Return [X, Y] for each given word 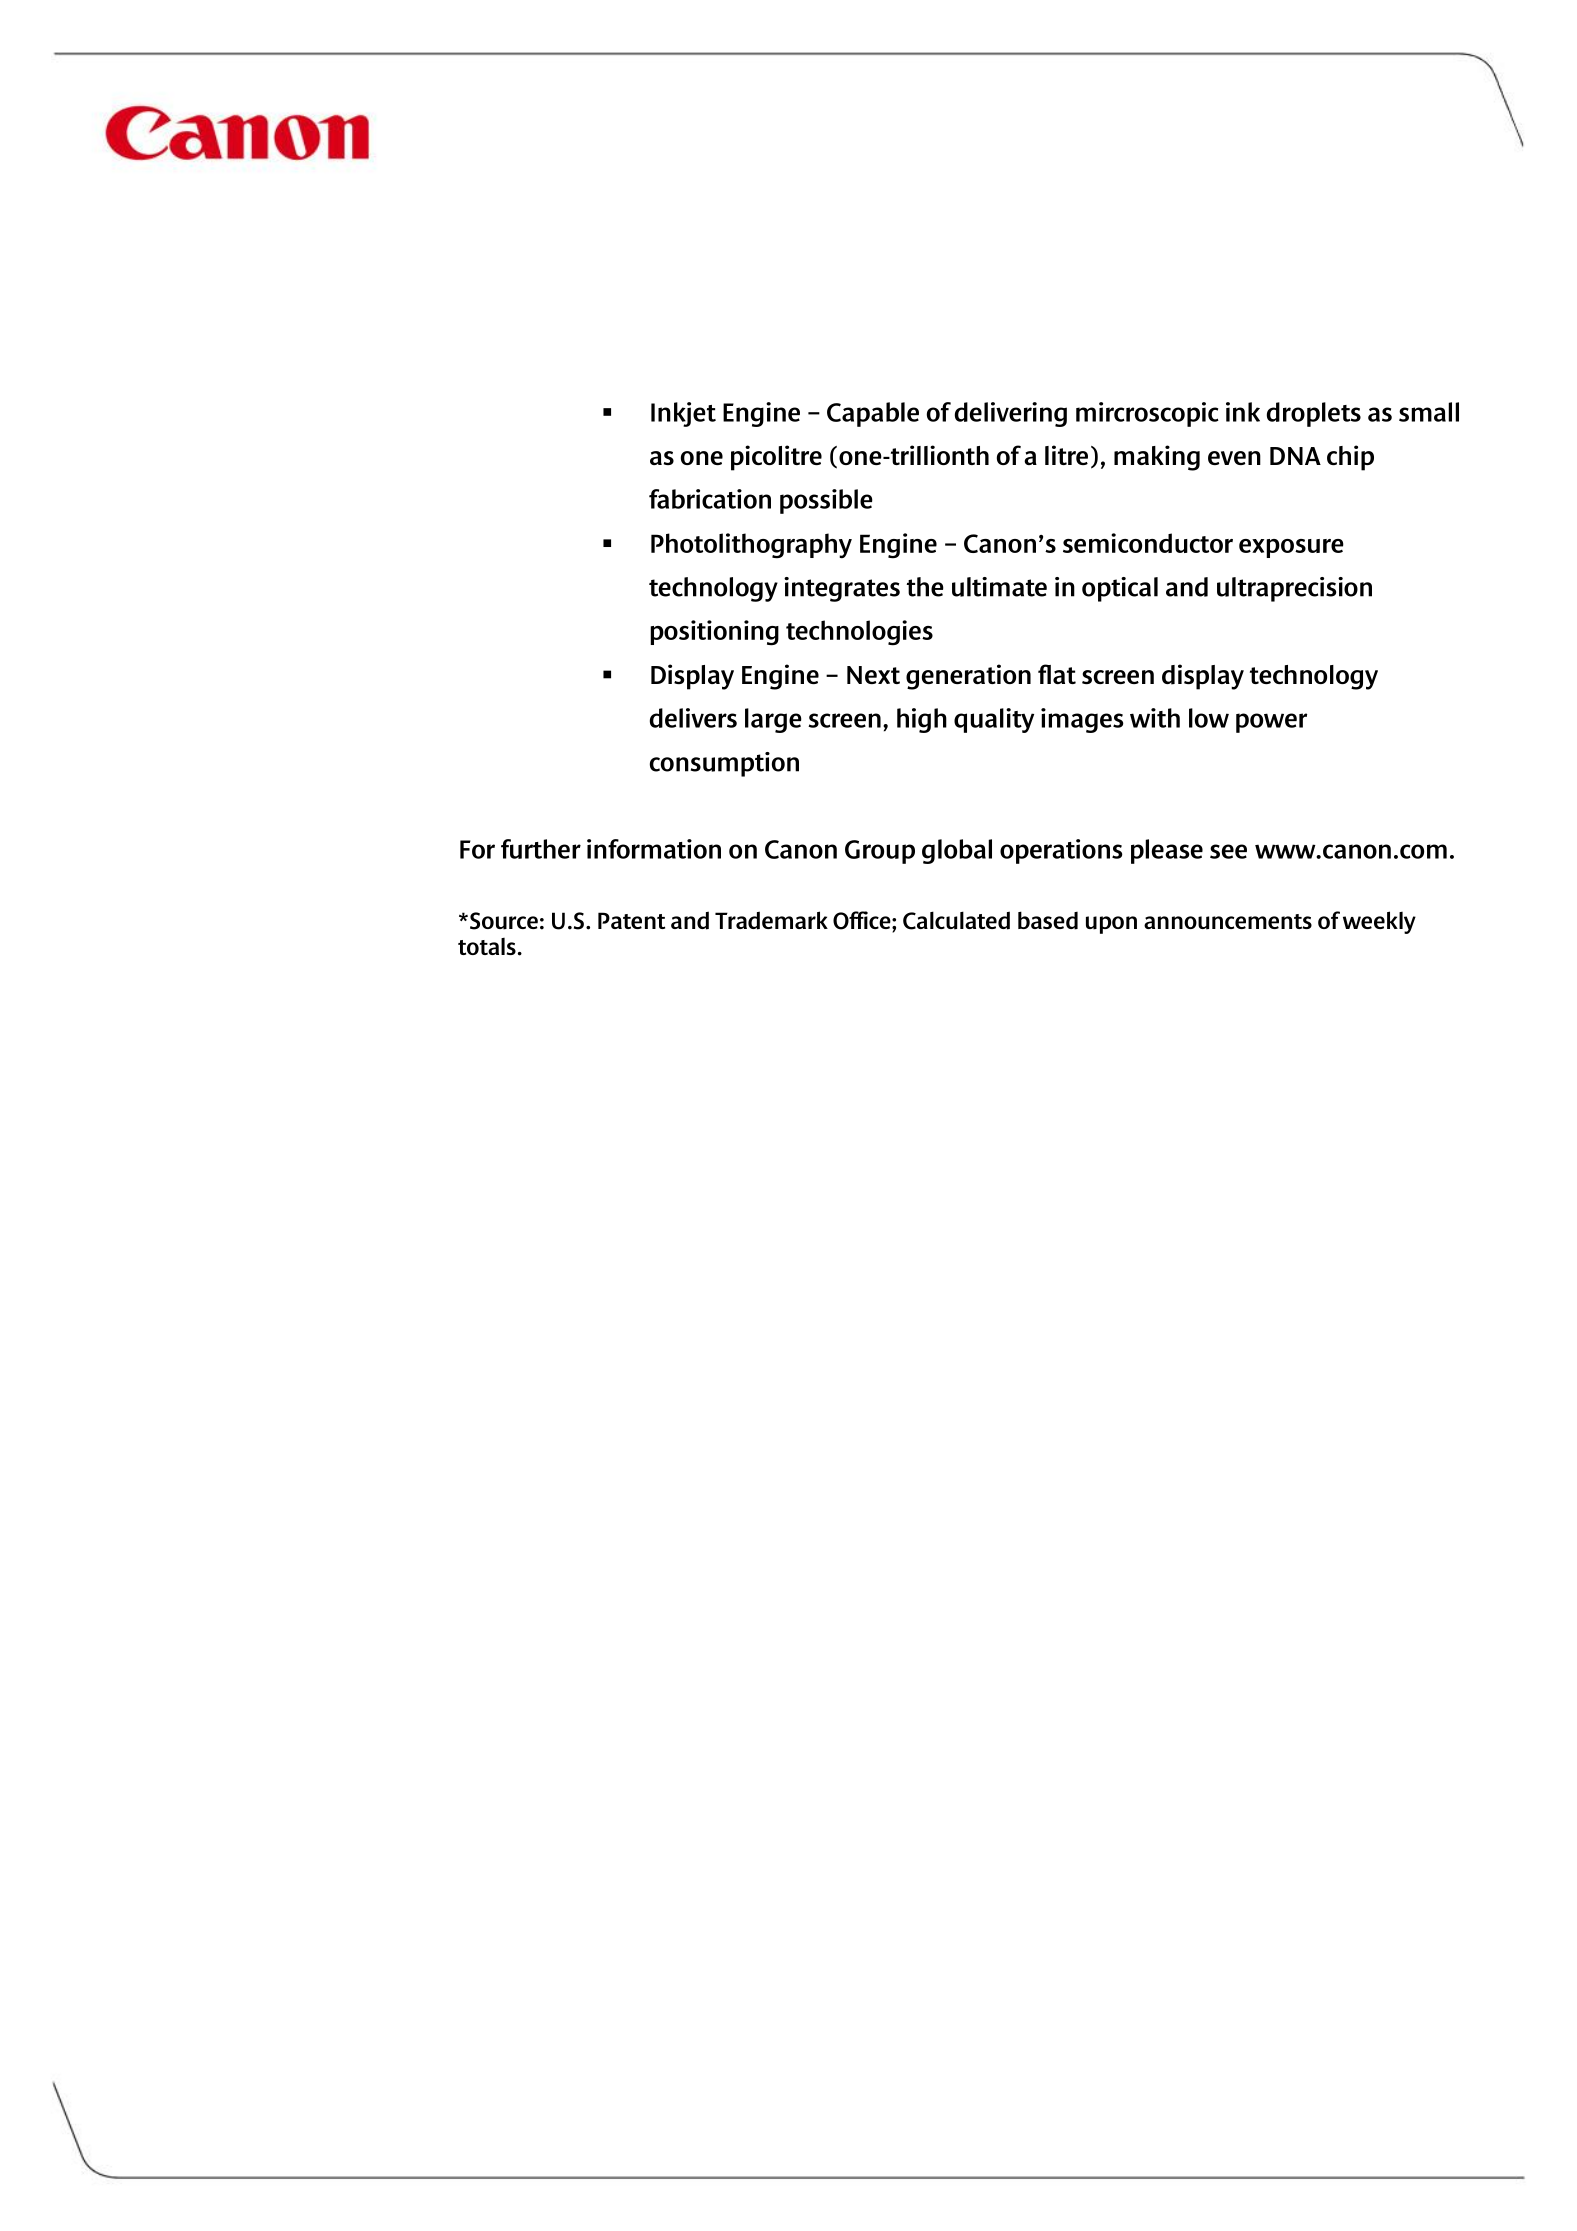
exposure [1291, 548]
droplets [1314, 414]
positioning [714, 633]
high [922, 720]
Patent [631, 920]
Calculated [956, 920]
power [1271, 723]
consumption [724, 764]
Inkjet [683, 414]
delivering [1011, 414]
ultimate [999, 587]
